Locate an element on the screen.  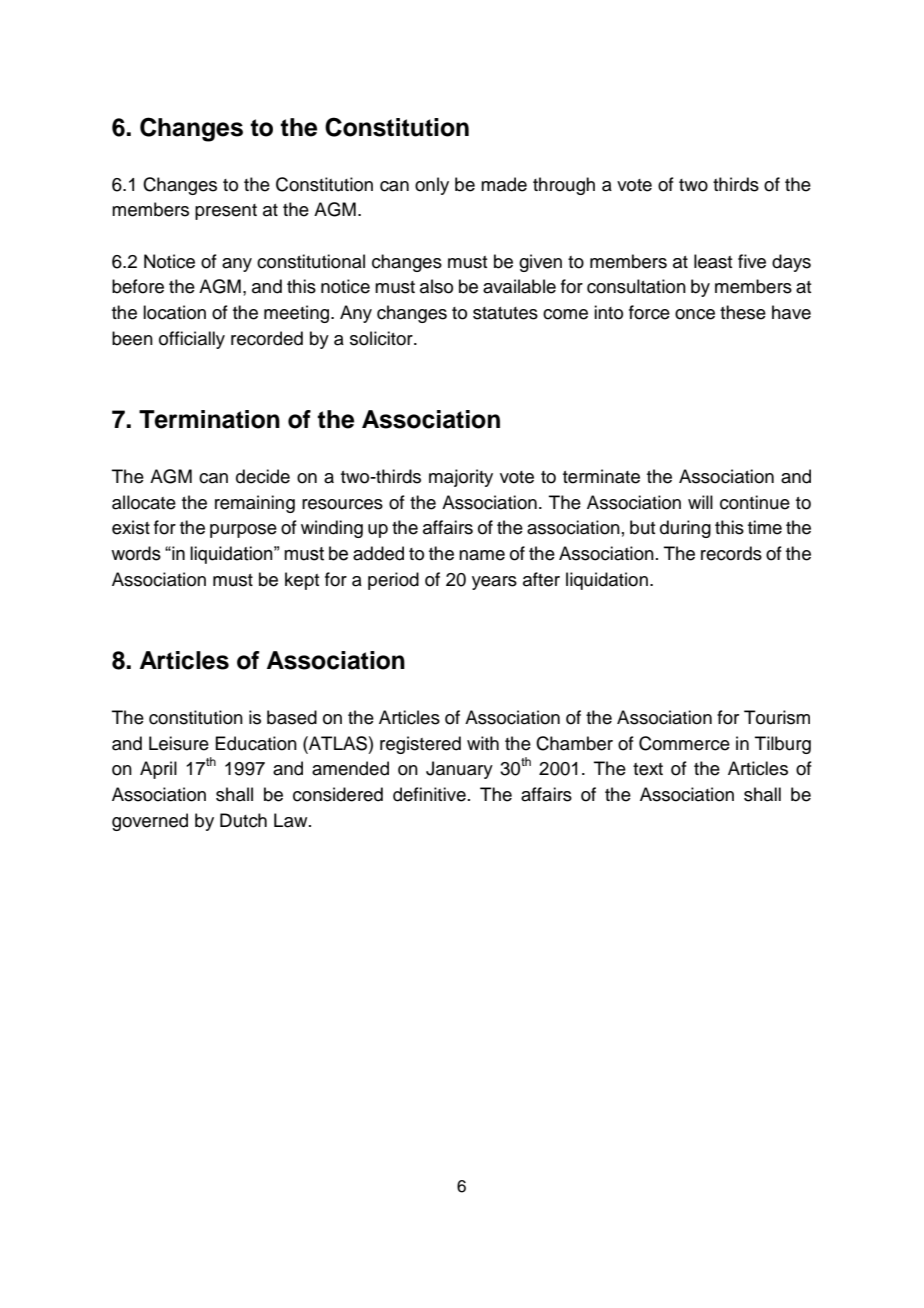
kept is located at coordinates (302, 581).
